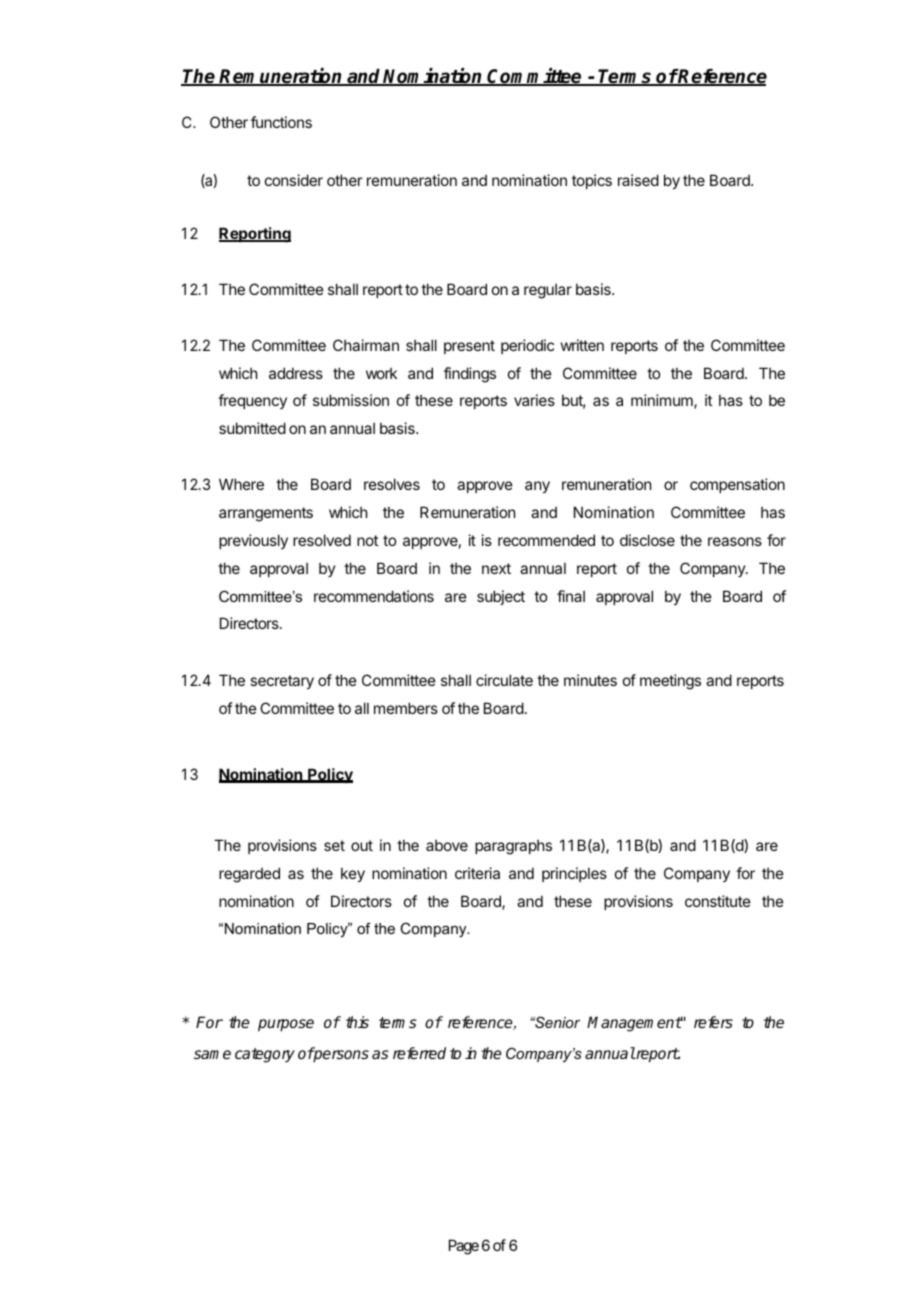  Describe the element at coordinates (464, 1247) in the image. I see `Page` at that location.
